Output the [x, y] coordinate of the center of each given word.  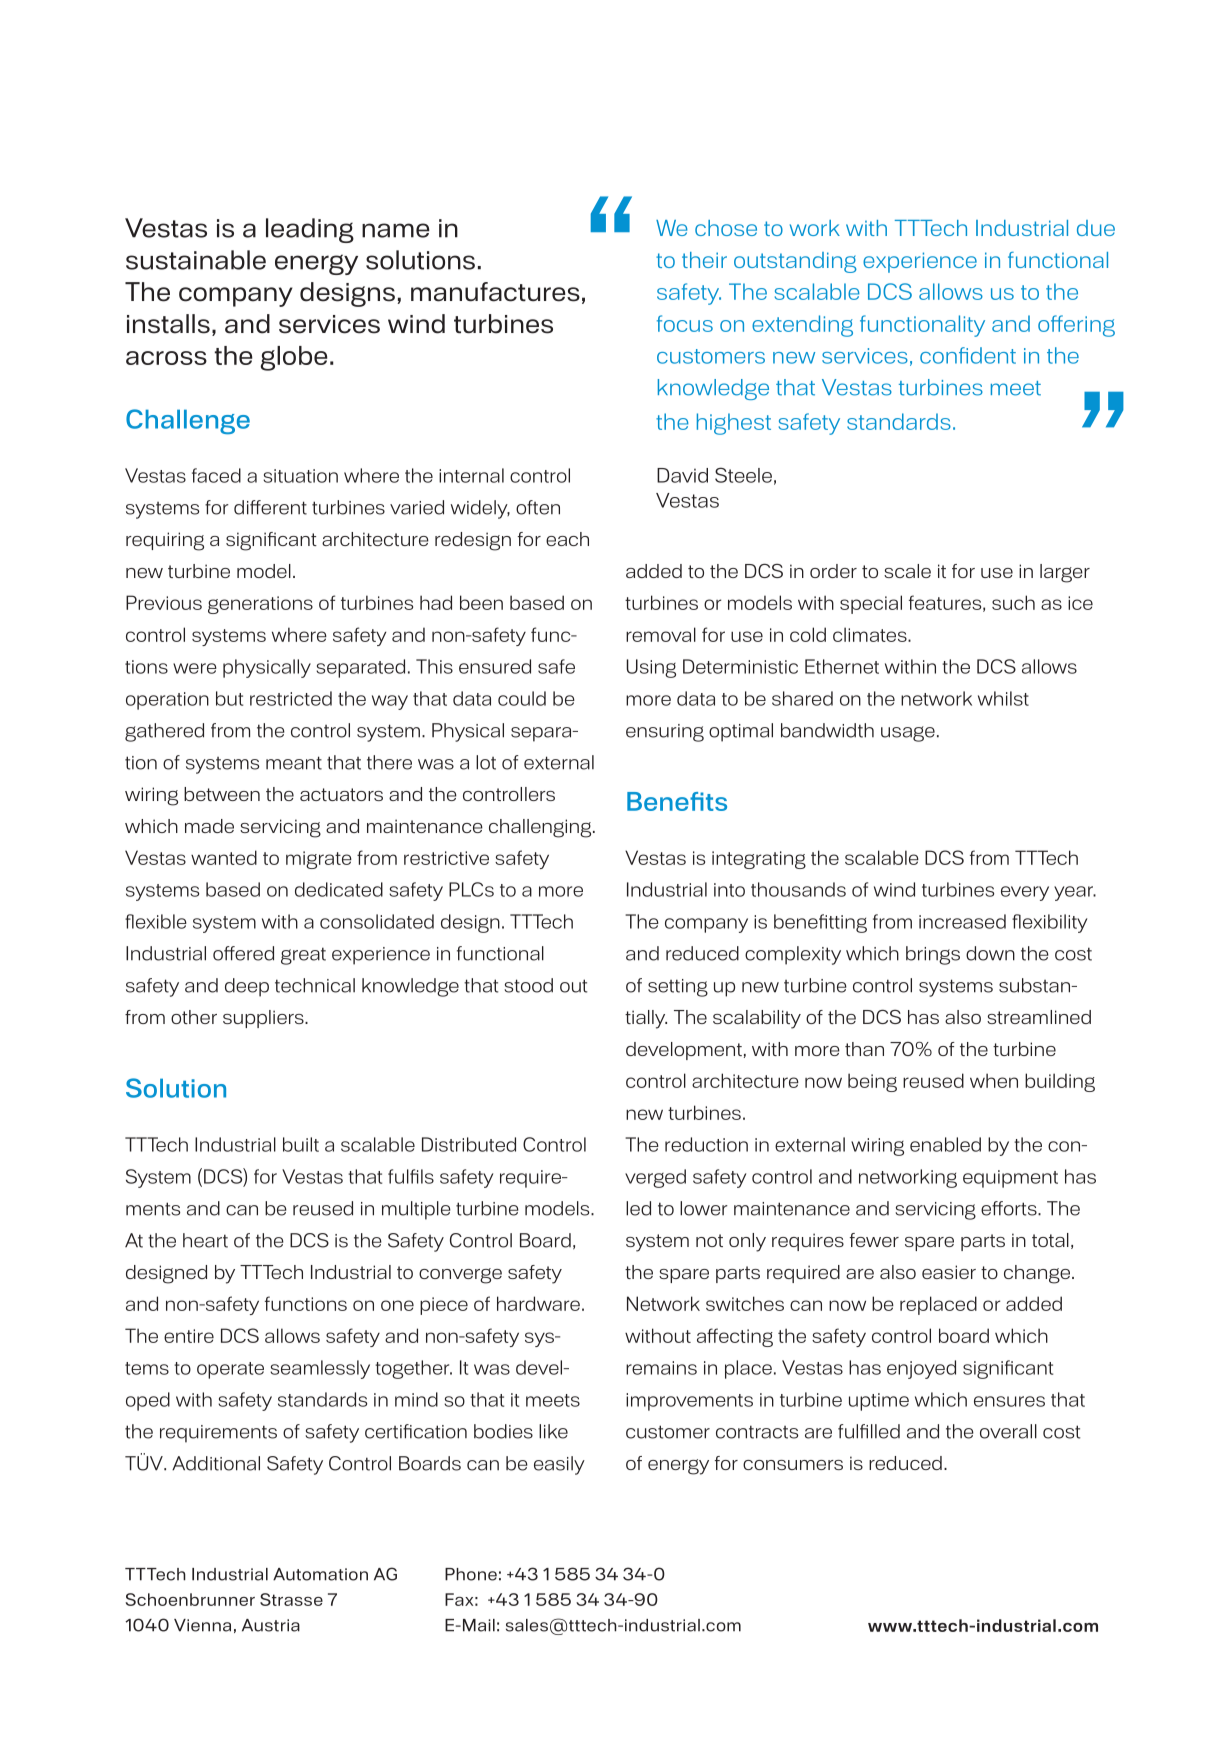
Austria [271, 1625]
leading [310, 230]
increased [962, 921]
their [704, 260]
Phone [471, 1574]
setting [678, 988]
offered [243, 953]
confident [968, 355]
